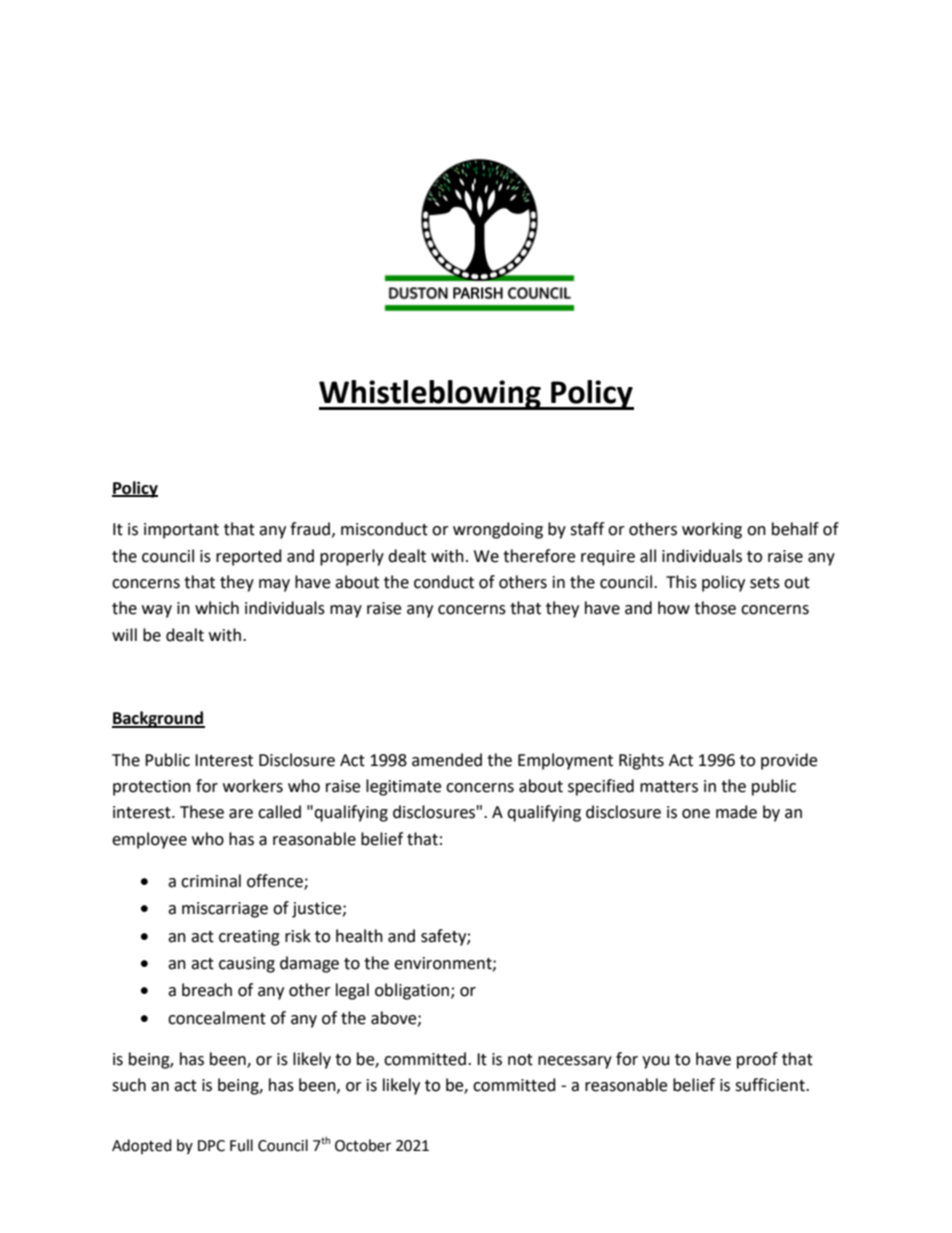 This page has width=952, height=1233. Describe the element at coordinates (447, 760) in the page. I see `amended` at that location.
